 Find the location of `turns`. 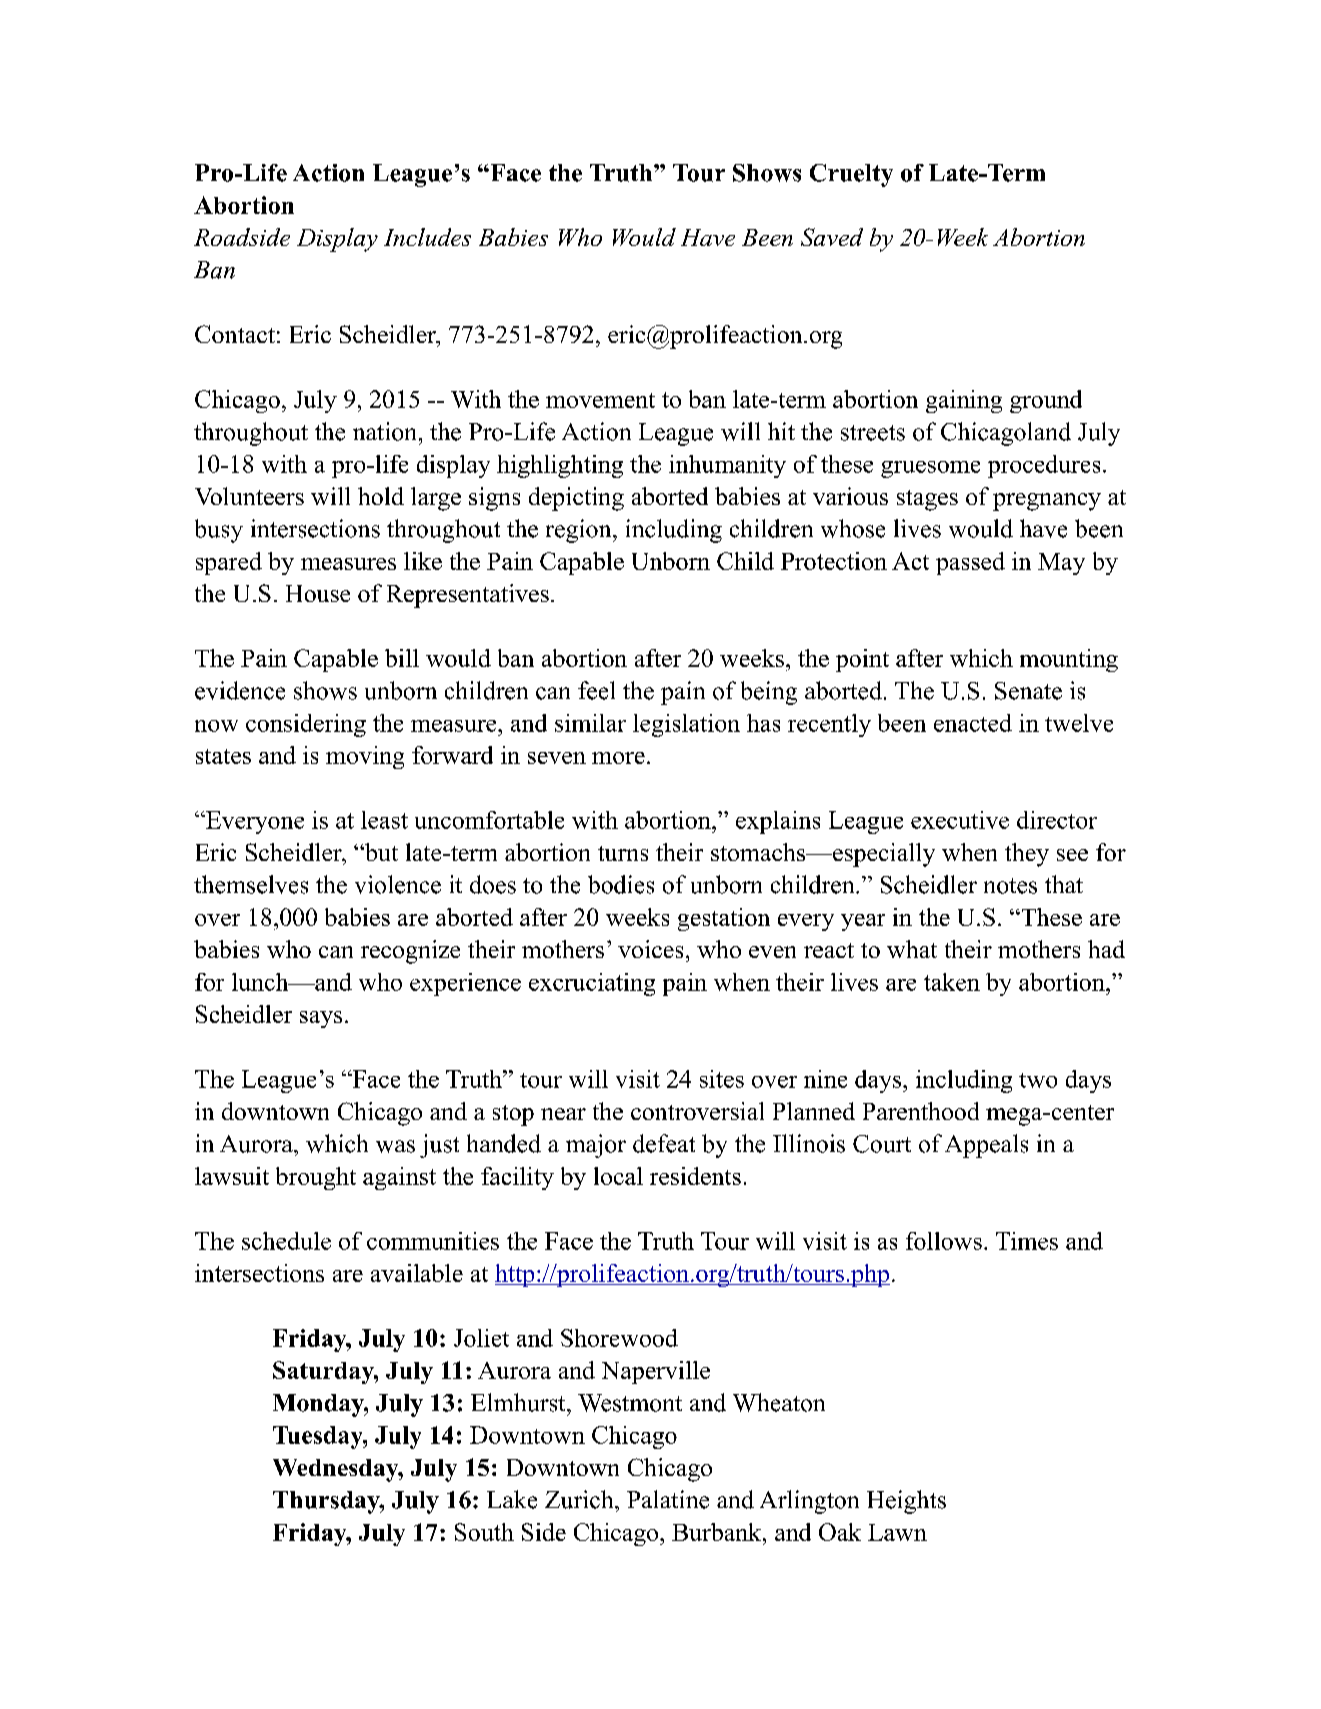

turns is located at coordinates (623, 853).
